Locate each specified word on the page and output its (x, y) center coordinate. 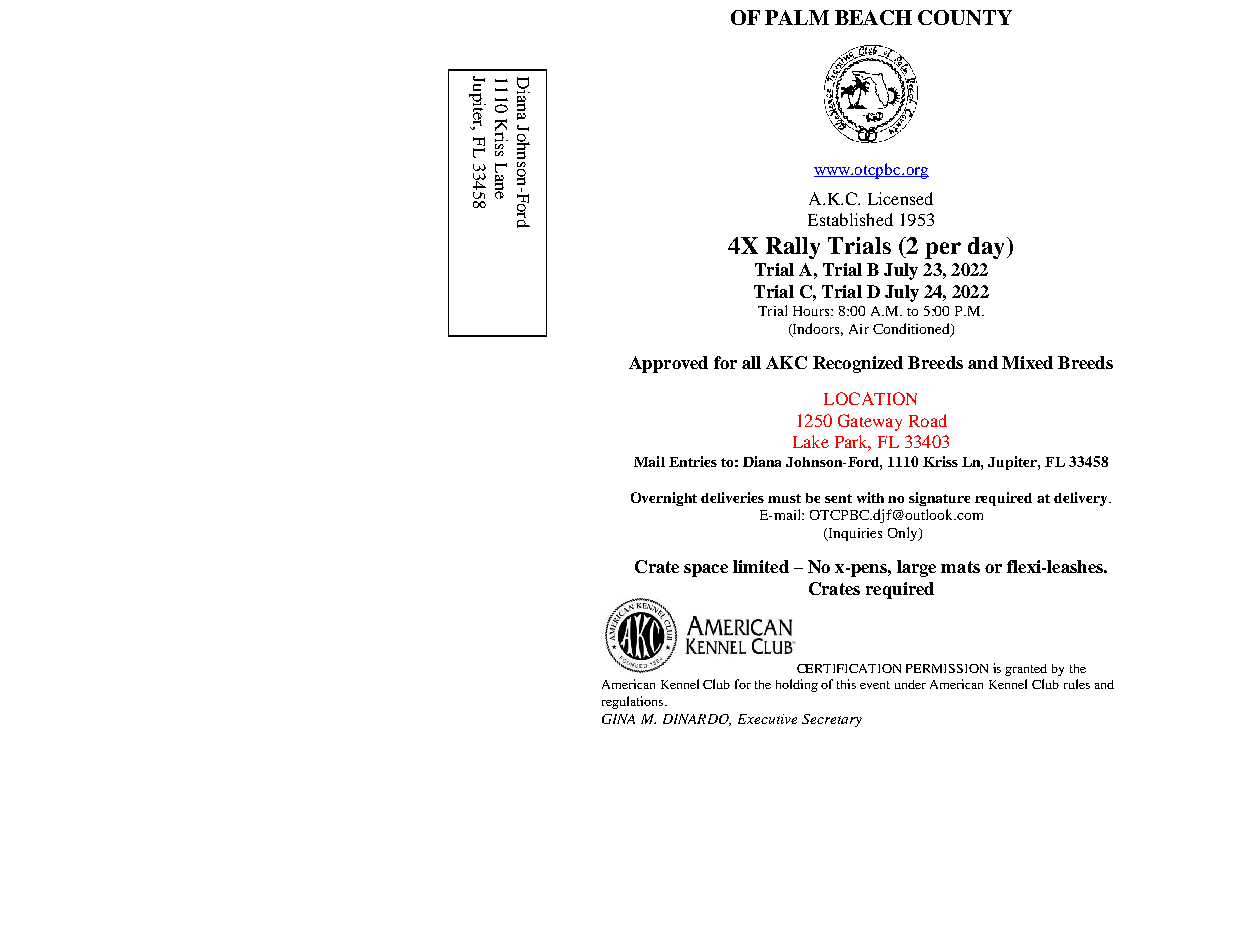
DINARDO (697, 720)
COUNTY (965, 17)
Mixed (1027, 362)
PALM (797, 17)
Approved (668, 364)
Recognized (858, 364)
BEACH (873, 17)
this (846, 684)
